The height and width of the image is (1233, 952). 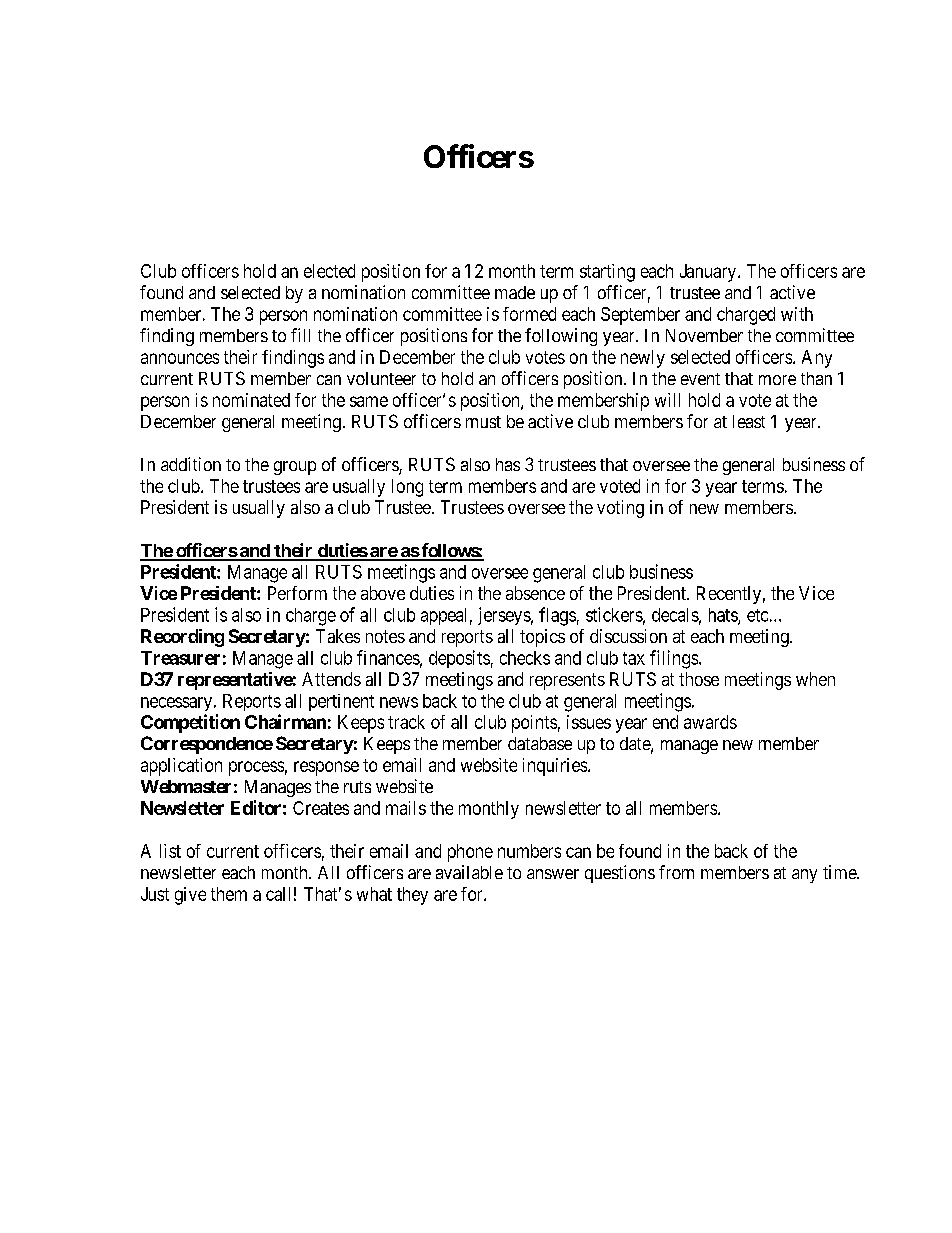 I want to click on them, so click(x=229, y=894).
